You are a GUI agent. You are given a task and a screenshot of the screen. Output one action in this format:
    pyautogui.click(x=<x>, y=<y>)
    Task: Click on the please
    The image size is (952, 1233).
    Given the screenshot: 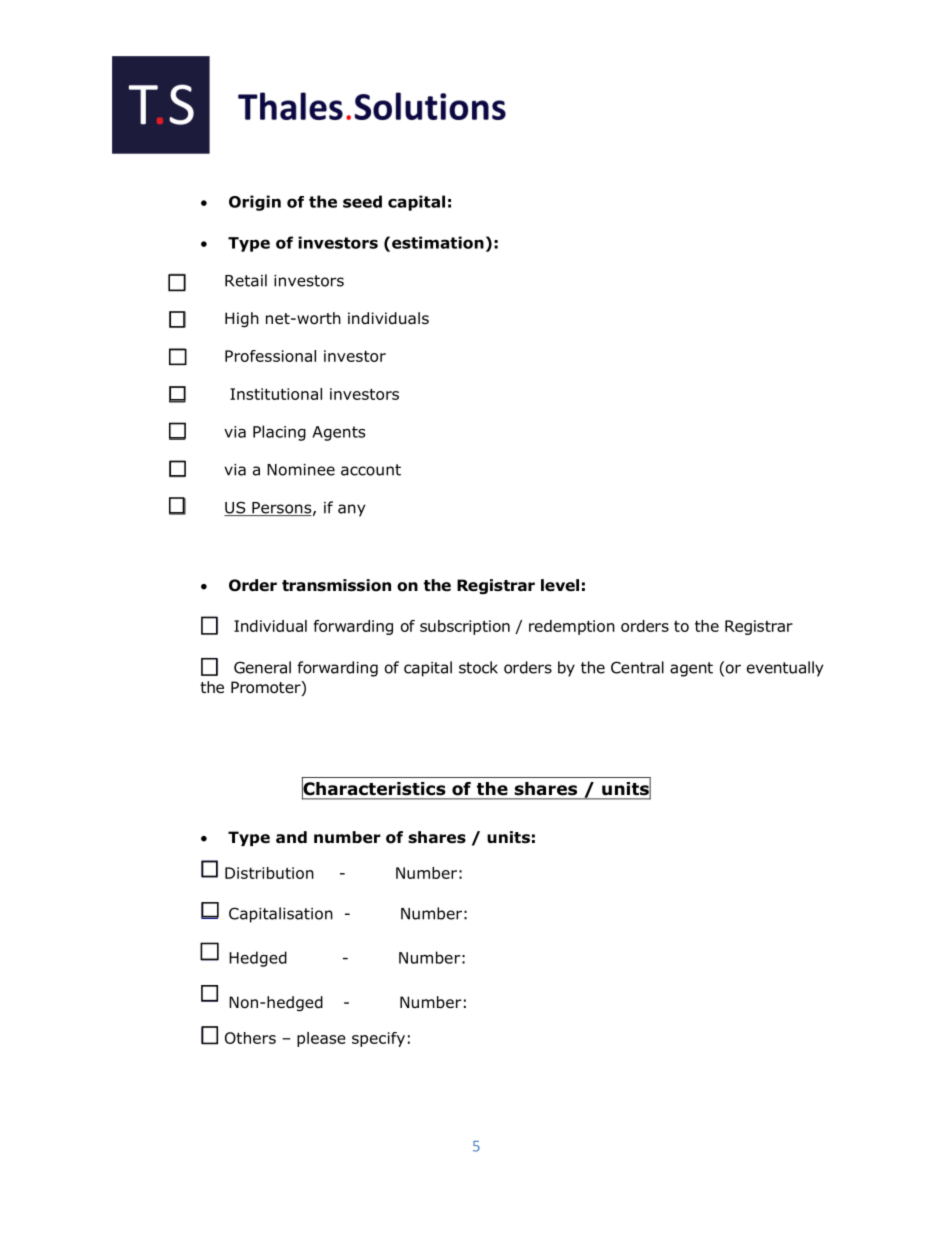 What is the action you would take?
    pyautogui.click(x=321, y=1039)
